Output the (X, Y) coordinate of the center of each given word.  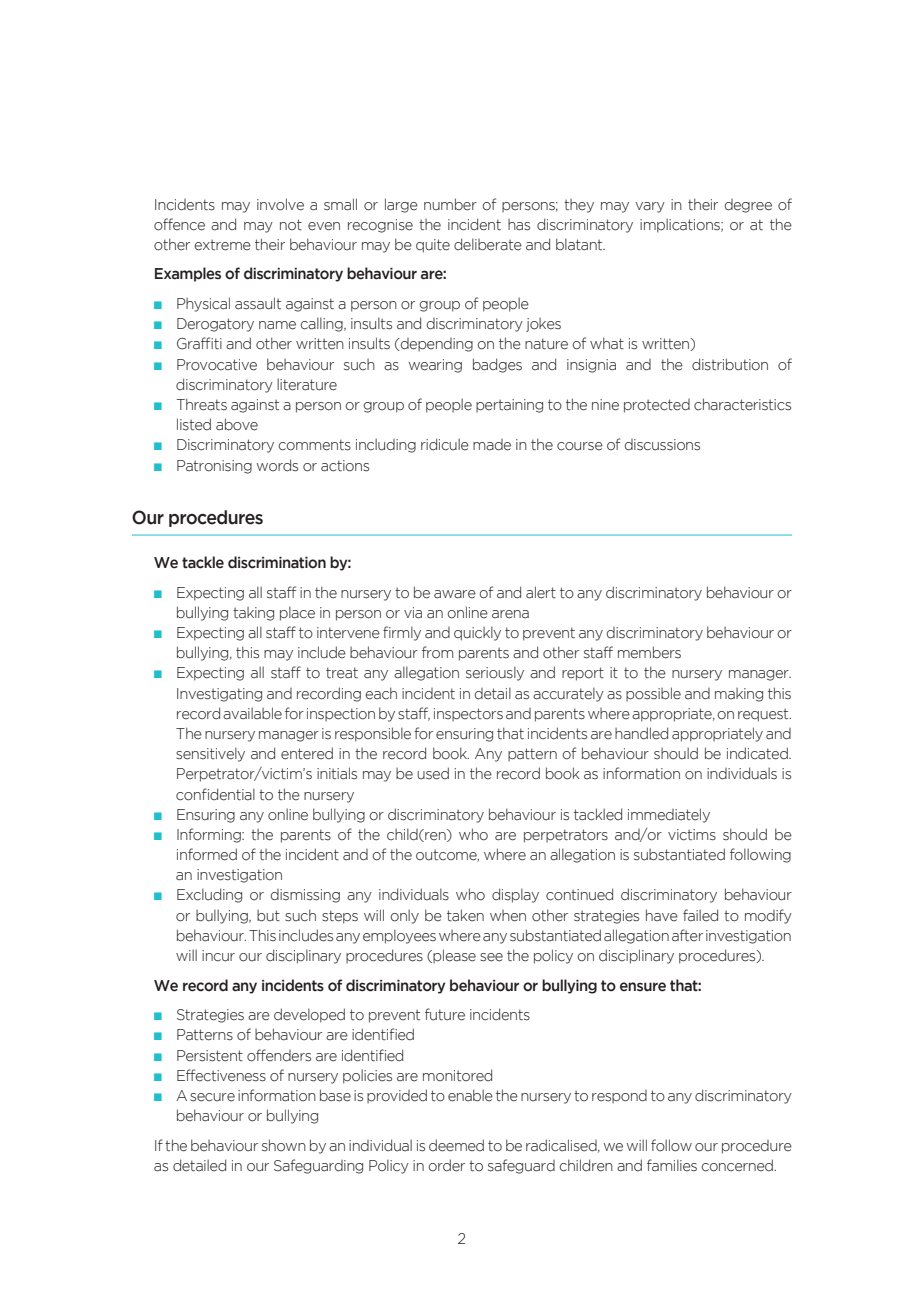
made (492, 445)
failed (700, 915)
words (277, 465)
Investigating (219, 695)
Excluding (209, 895)
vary (650, 207)
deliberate (488, 244)
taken (465, 915)
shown (284, 1145)
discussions (662, 445)
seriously (495, 673)
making (739, 695)
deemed (456, 1145)
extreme (222, 245)
